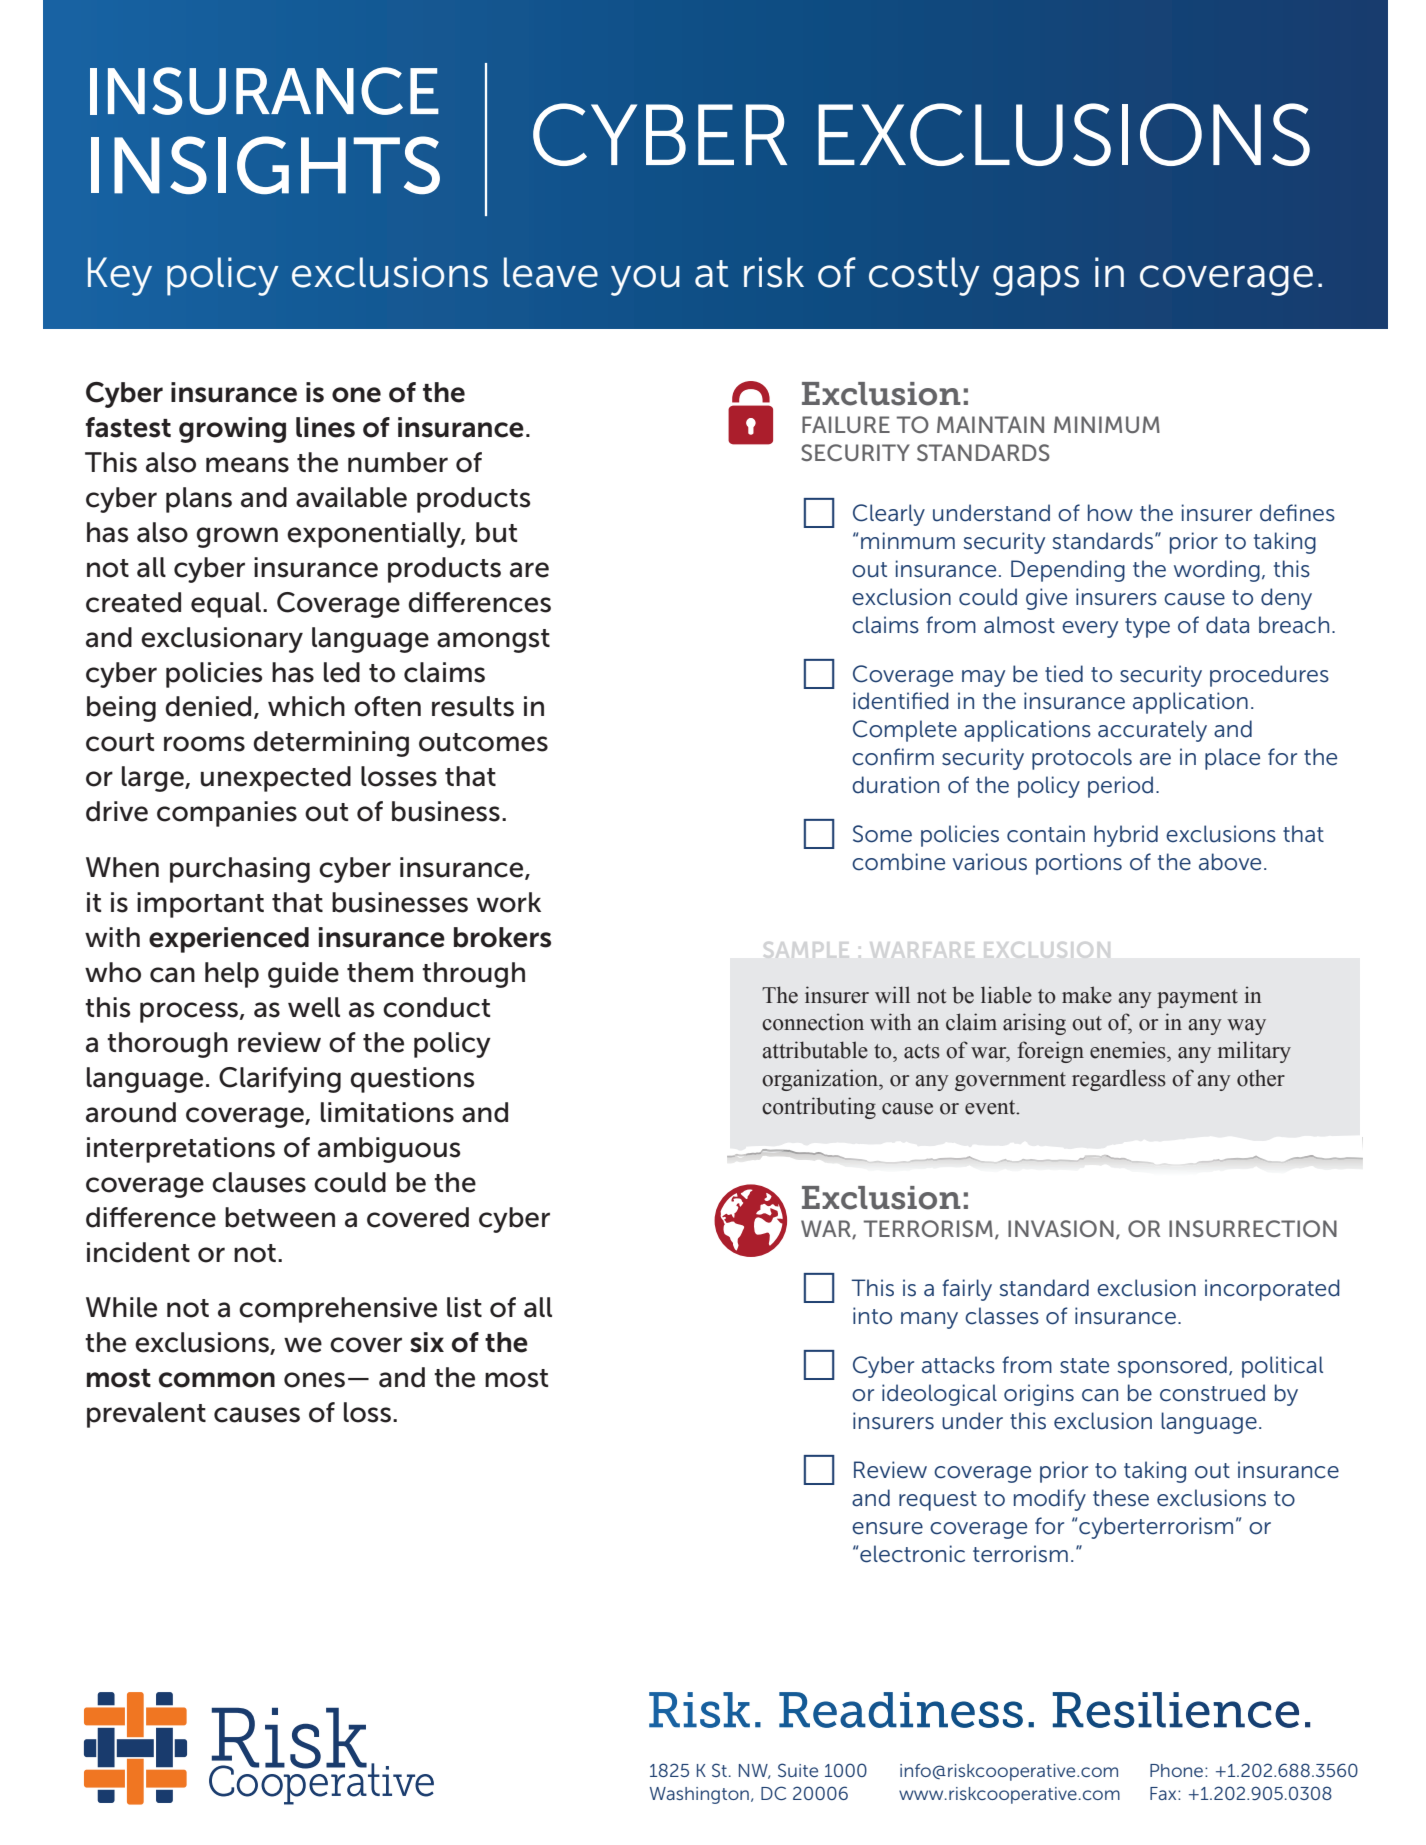  Describe the element at coordinates (1197, 998) in the screenshot. I see `payment` at that location.
